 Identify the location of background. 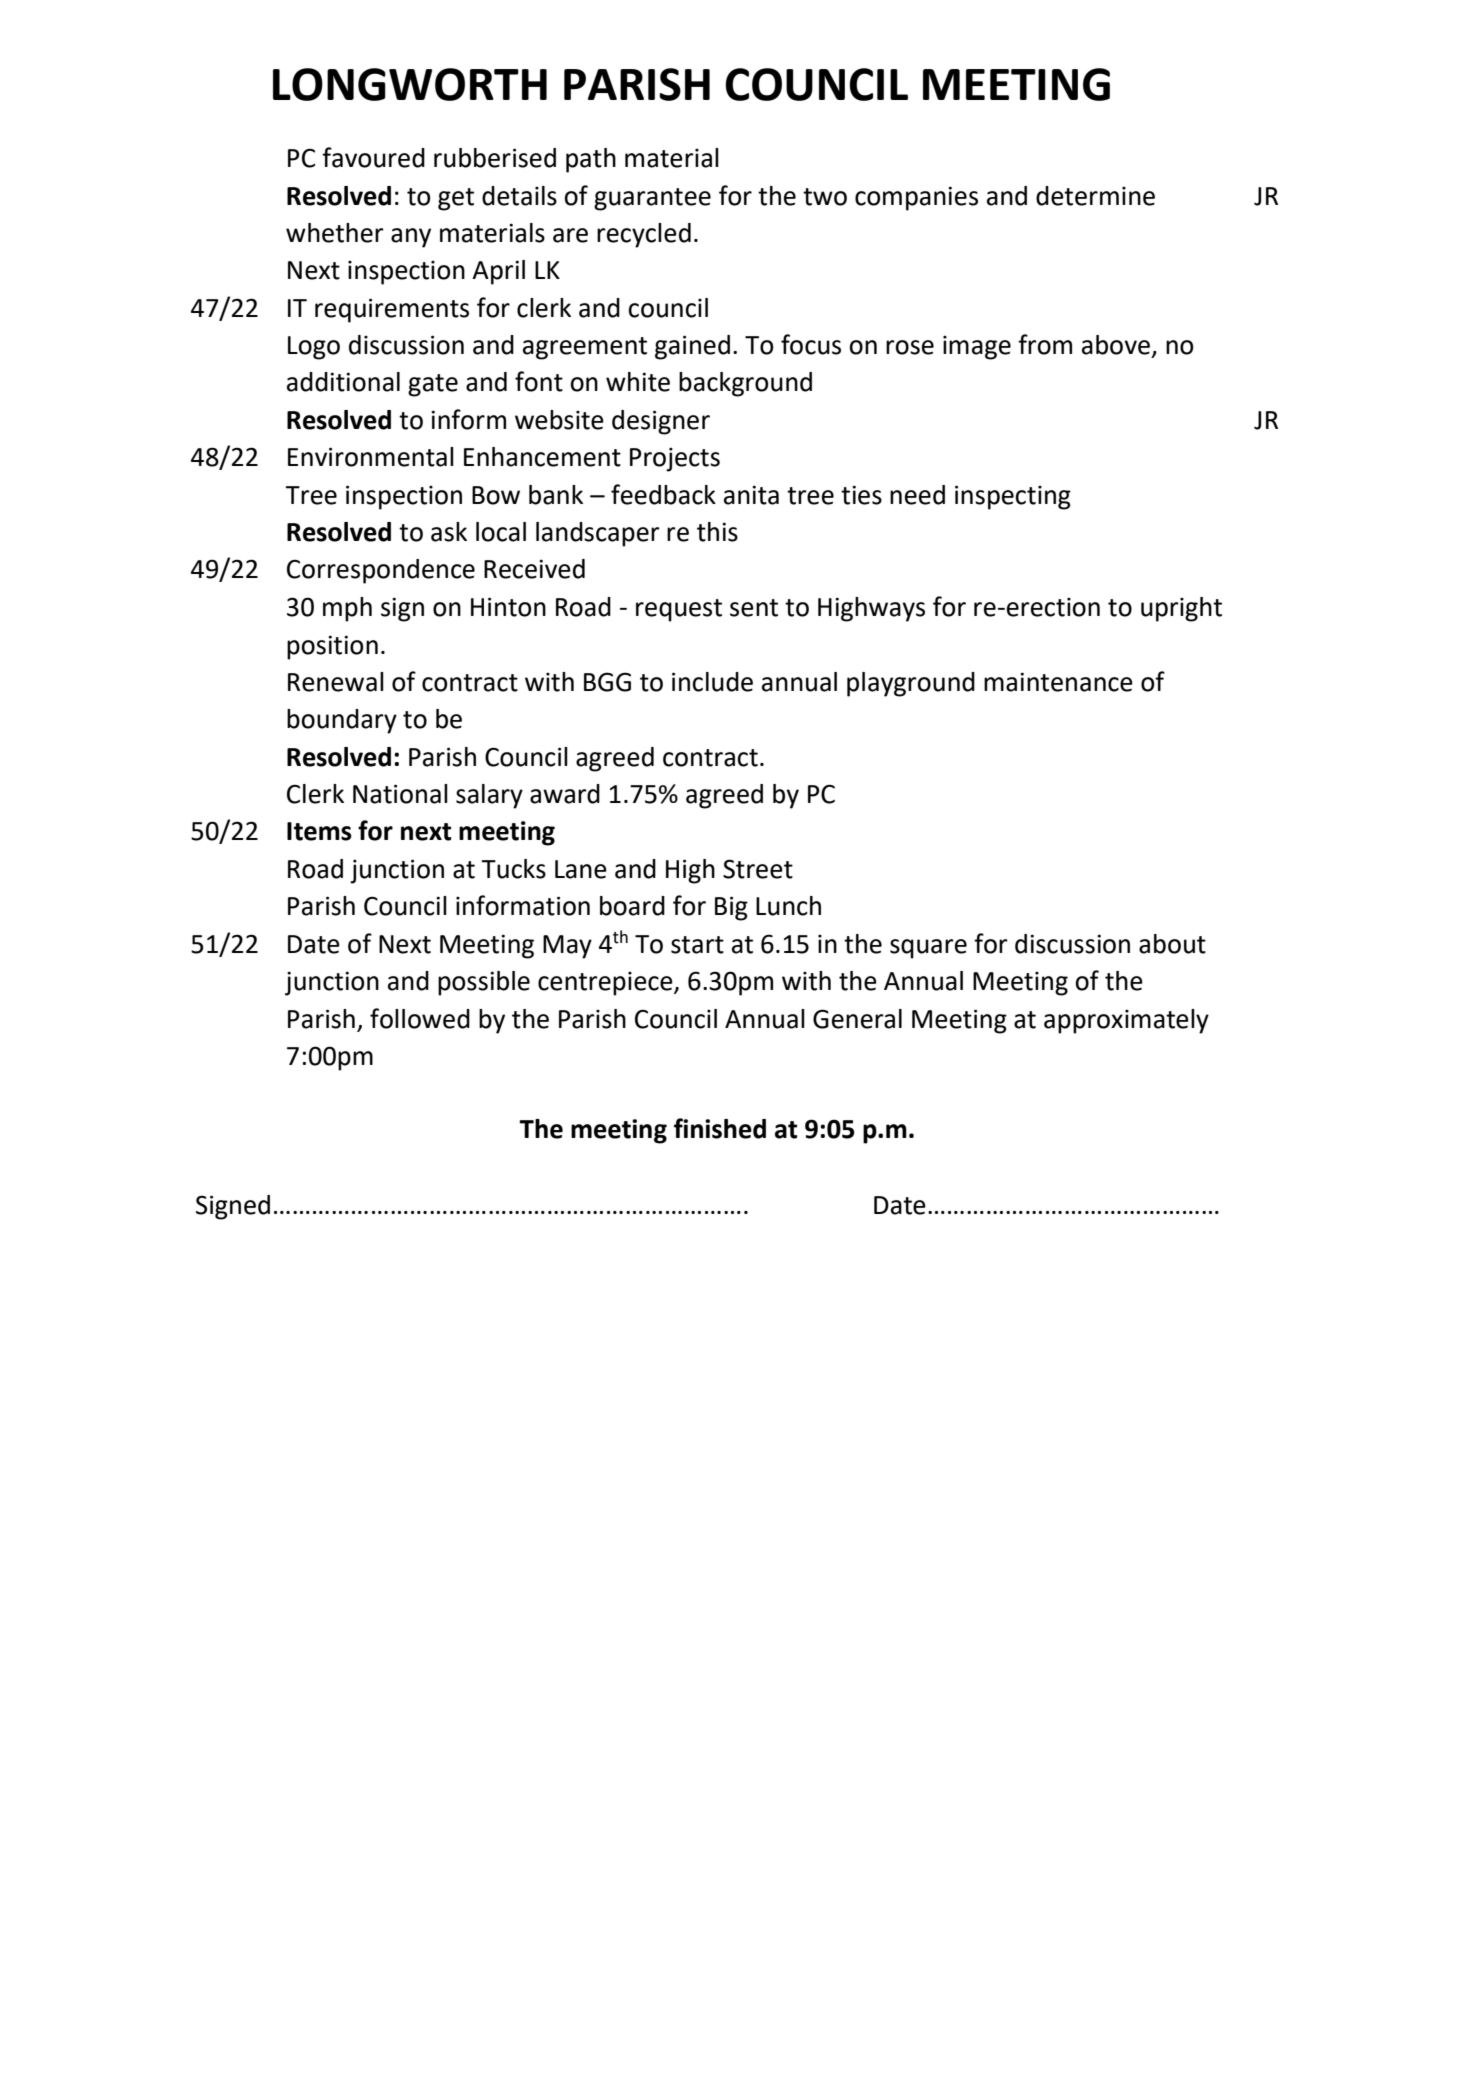
(745, 384).
